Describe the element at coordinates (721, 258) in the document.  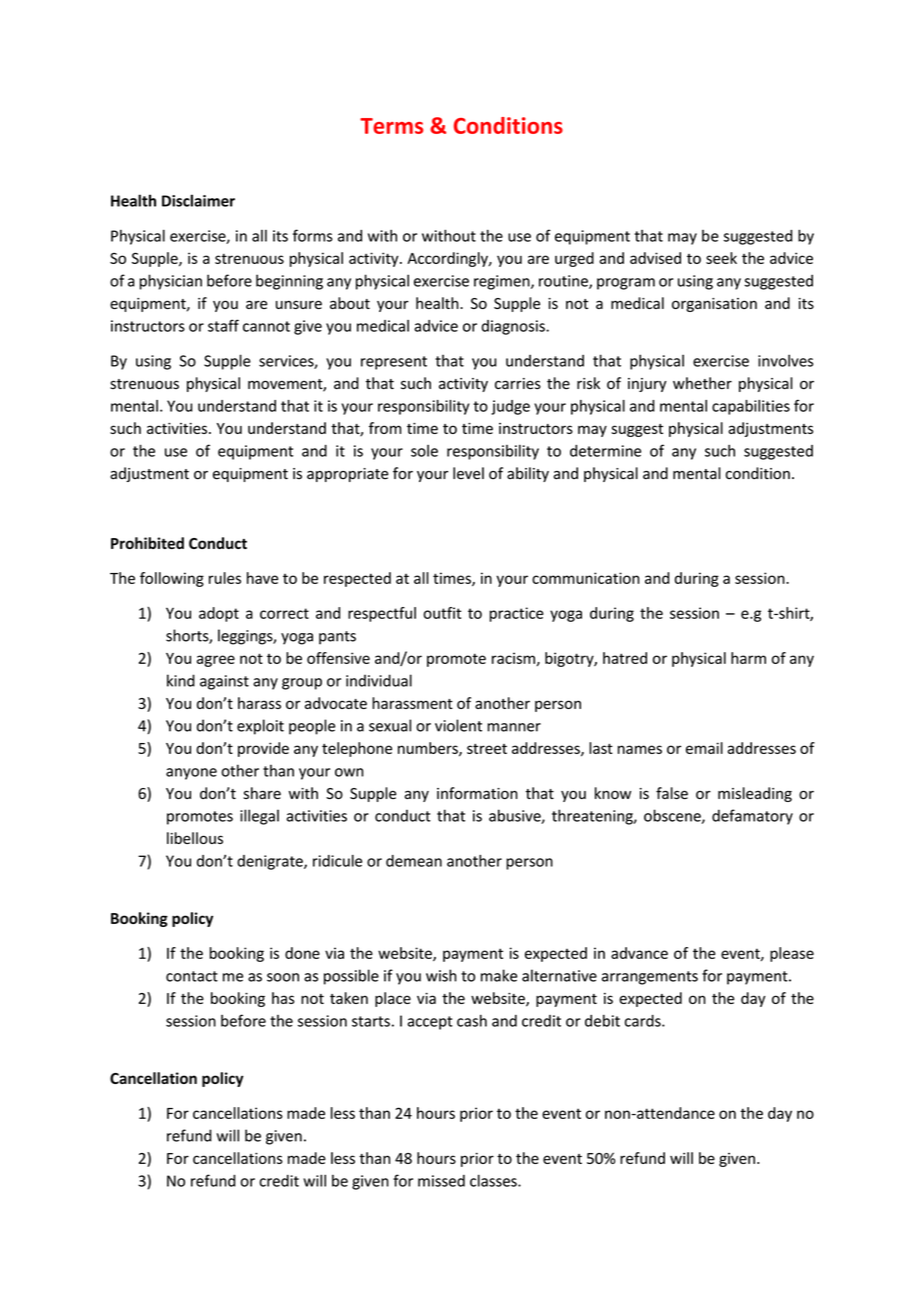
I see `seek` at that location.
